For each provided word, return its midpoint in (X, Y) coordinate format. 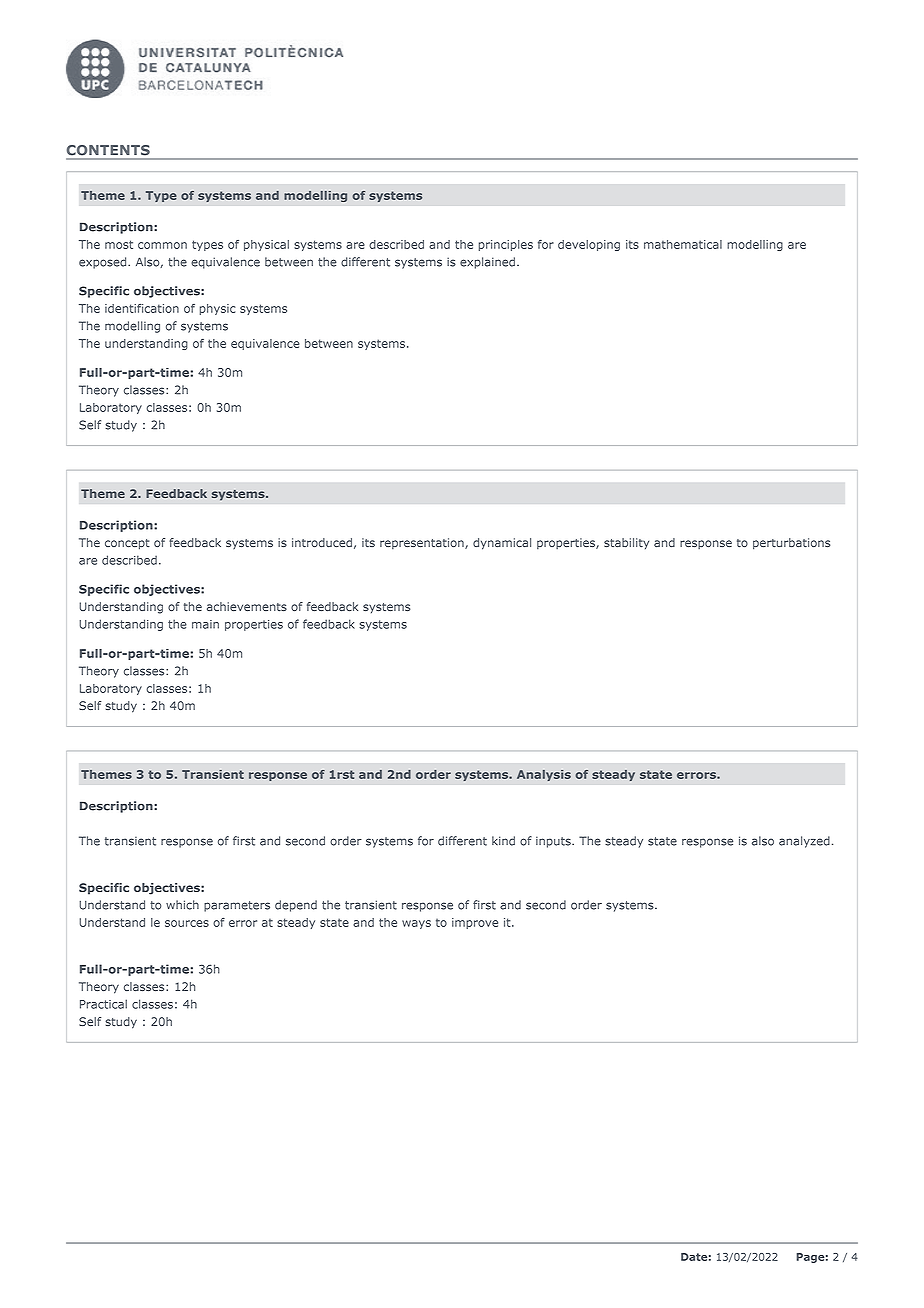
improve (475, 923)
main (205, 624)
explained (487, 263)
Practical (103, 1004)
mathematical (683, 244)
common (162, 245)
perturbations (791, 544)
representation (423, 544)
